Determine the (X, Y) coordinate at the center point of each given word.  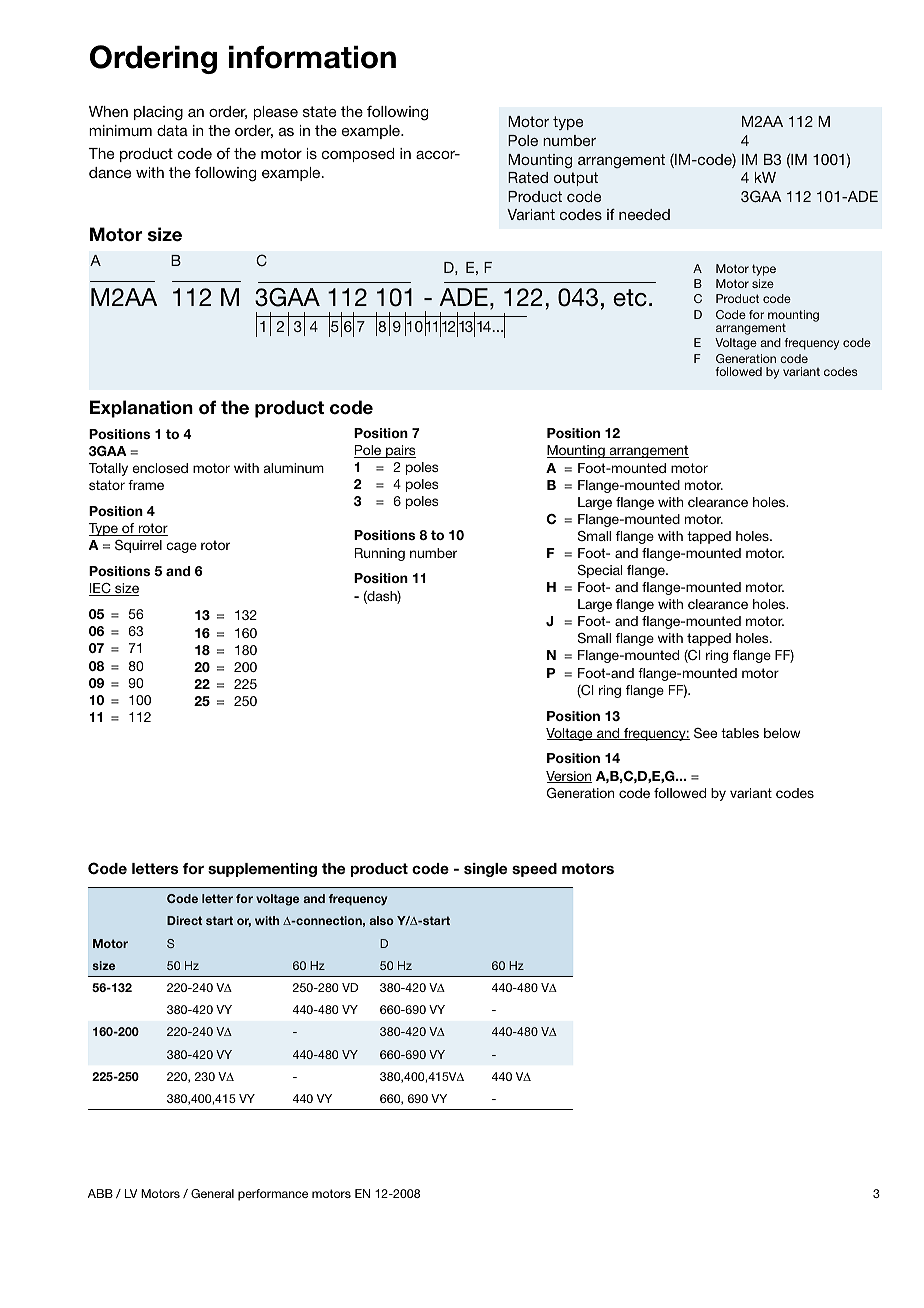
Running (380, 554)
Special (600, 571)
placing (158, 113)
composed (358, 155)
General (212, 1193)
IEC (101, 589)
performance (273, 1195)
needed (644, 214)
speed (534, 870)
